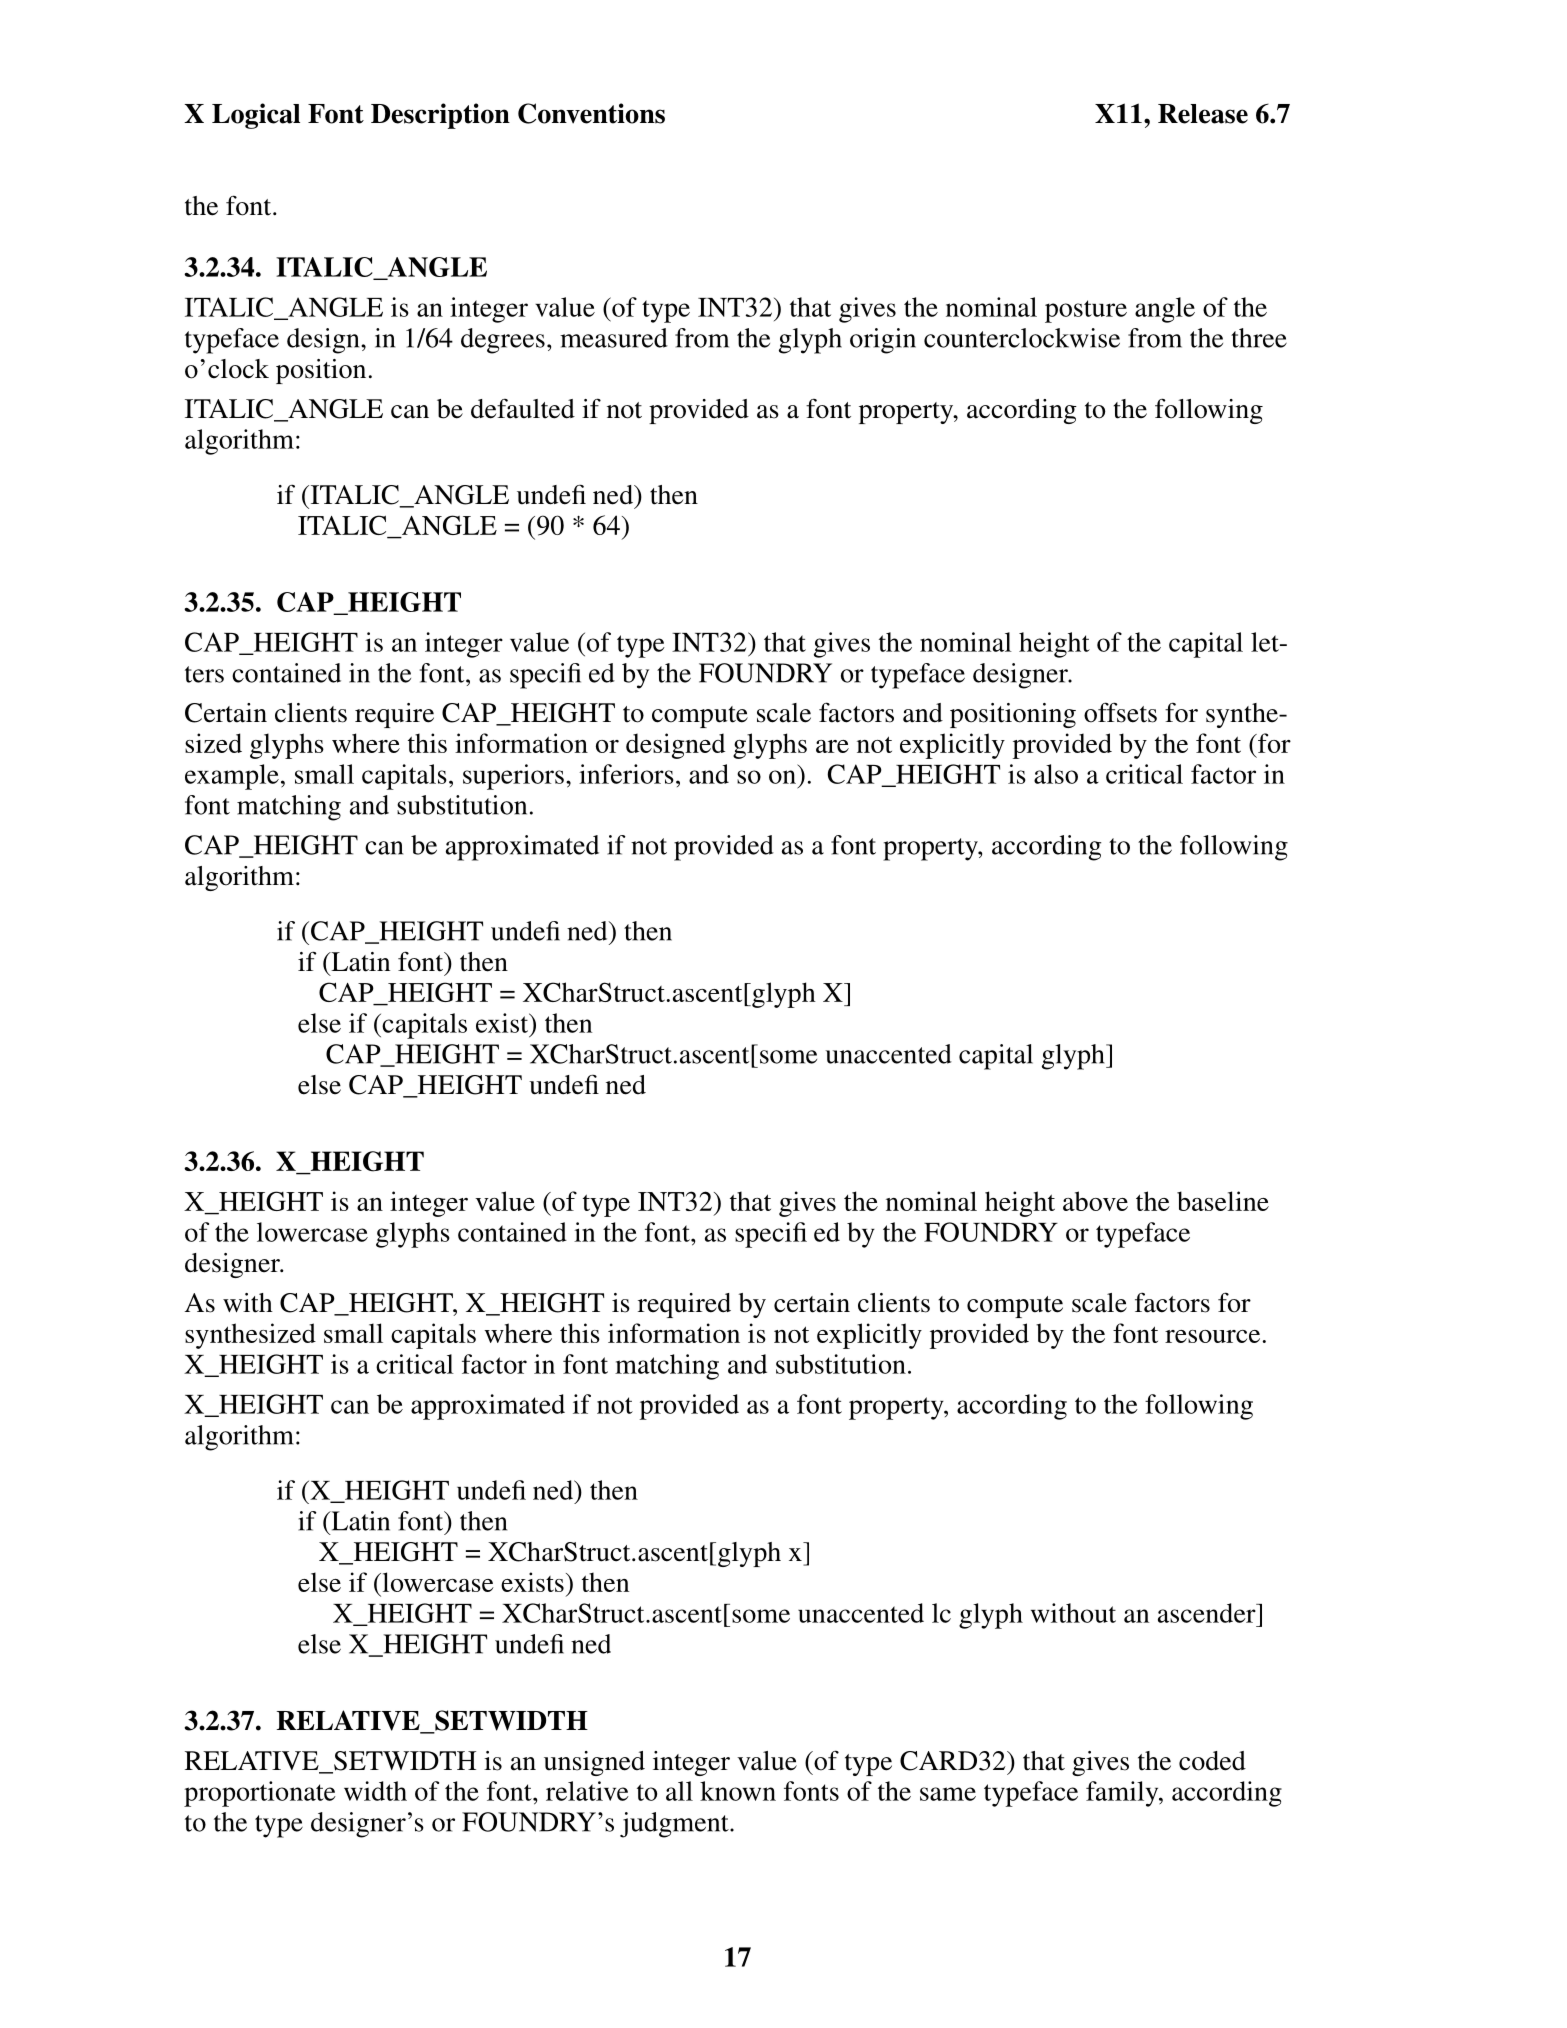  What do you see at coordinates (1086, 311) in the document?
I see `posture` at bounding box center [1086, 311].
